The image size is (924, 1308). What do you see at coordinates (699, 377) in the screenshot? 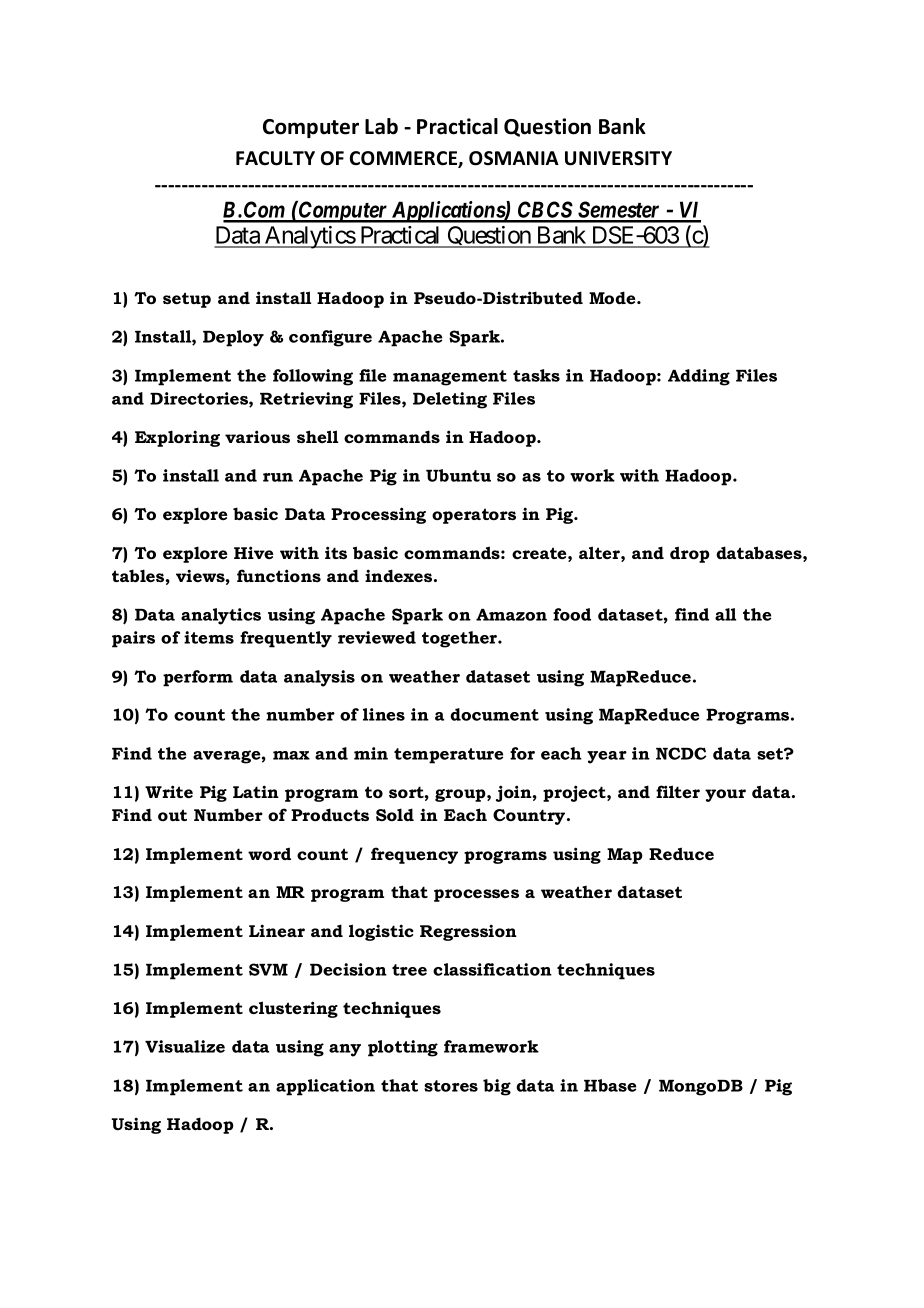
I see `Adding` at bounding box center [699, 377].
